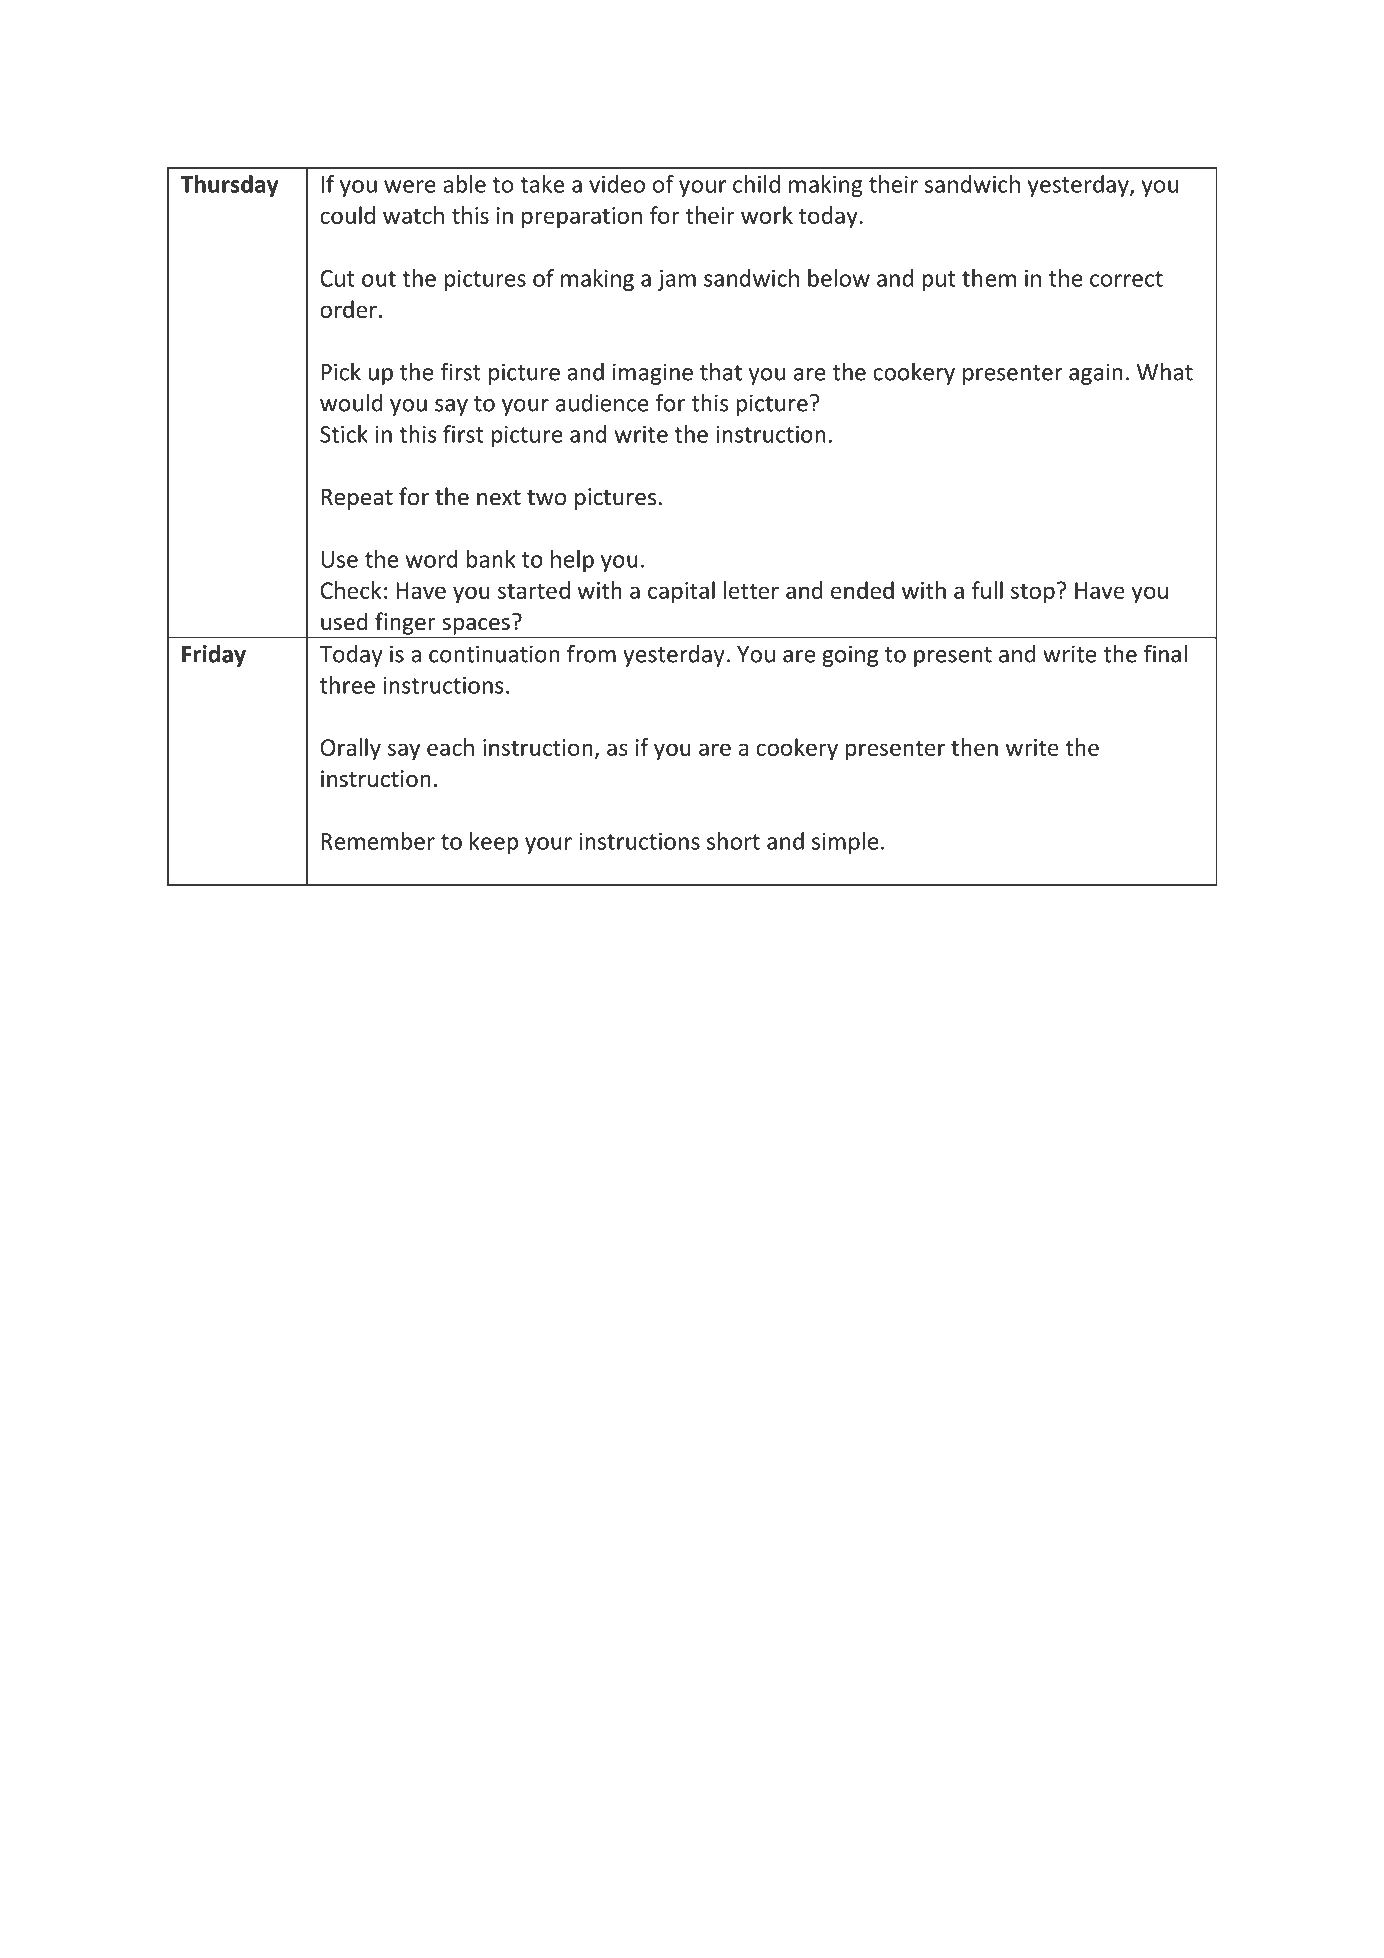 The width and height of the screenshot is (1384, 1958). I want to click on full, so click(987, 590).
